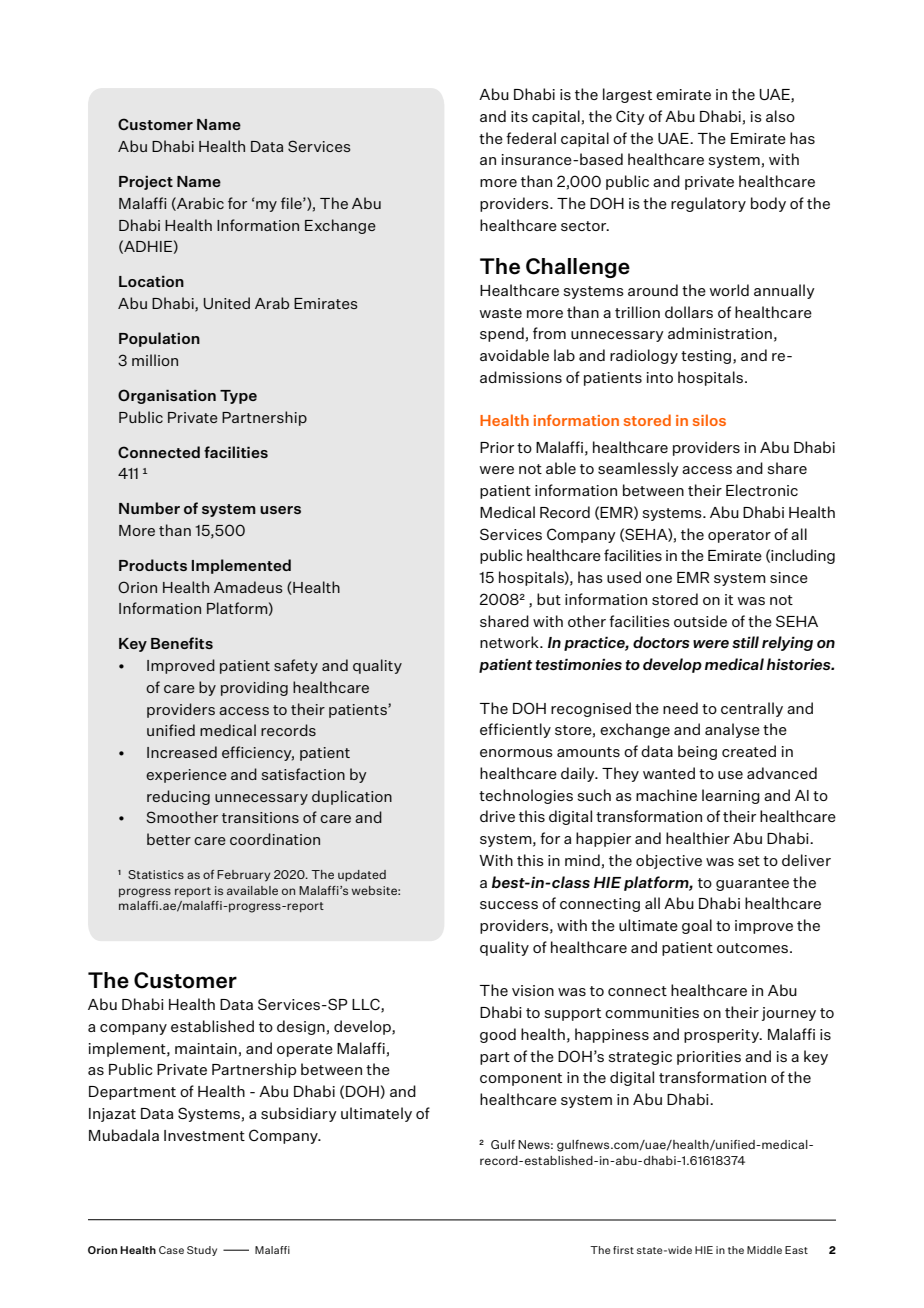 The width and height of the screenshot is (924, 1308). Describe the element at coordinates (764, 1250) in the screenshot. I see `Middle` at that location.
